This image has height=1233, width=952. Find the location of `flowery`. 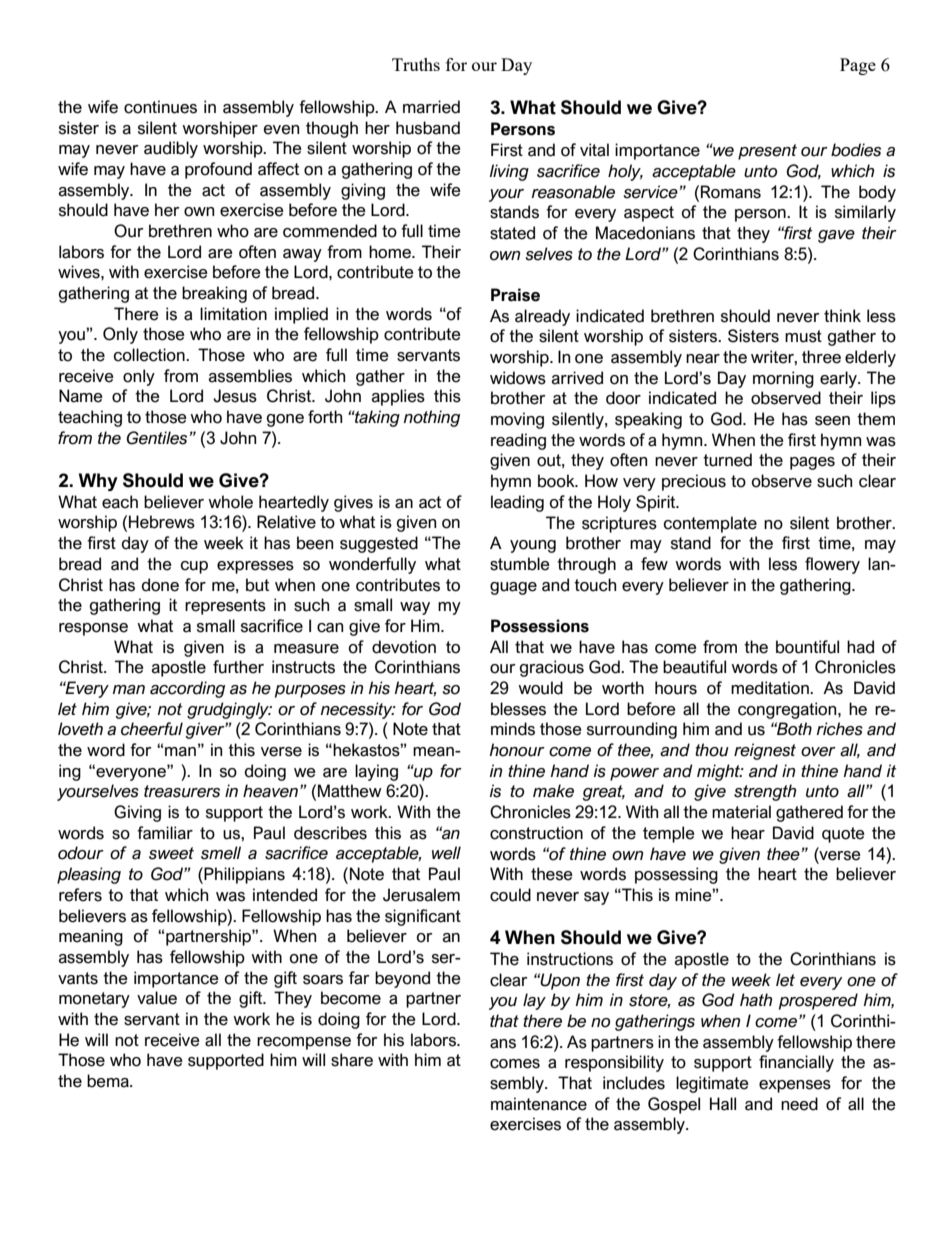

flowery is located at coordinates (832, 565).
